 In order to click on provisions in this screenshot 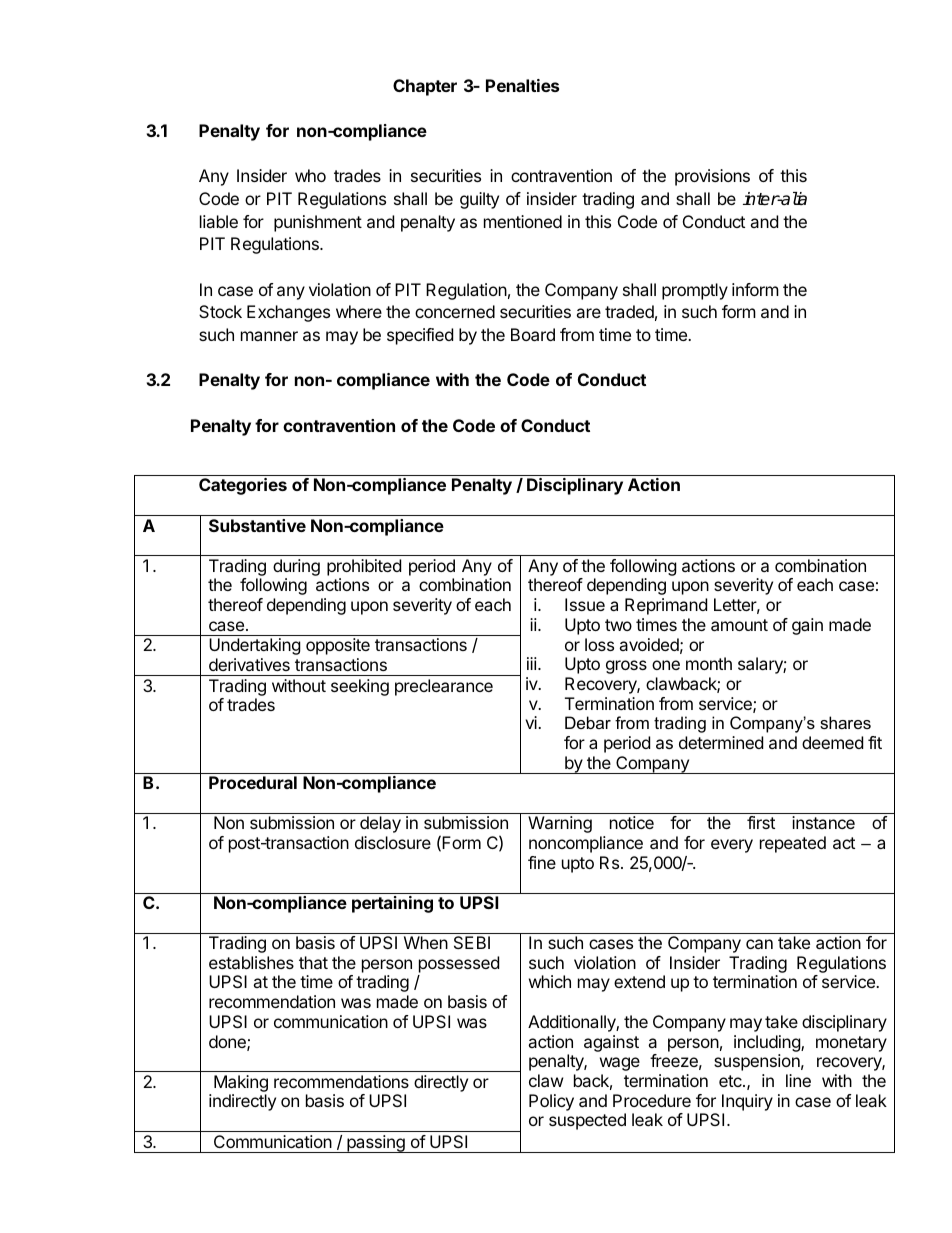, I will do `click(712, 177)`.
